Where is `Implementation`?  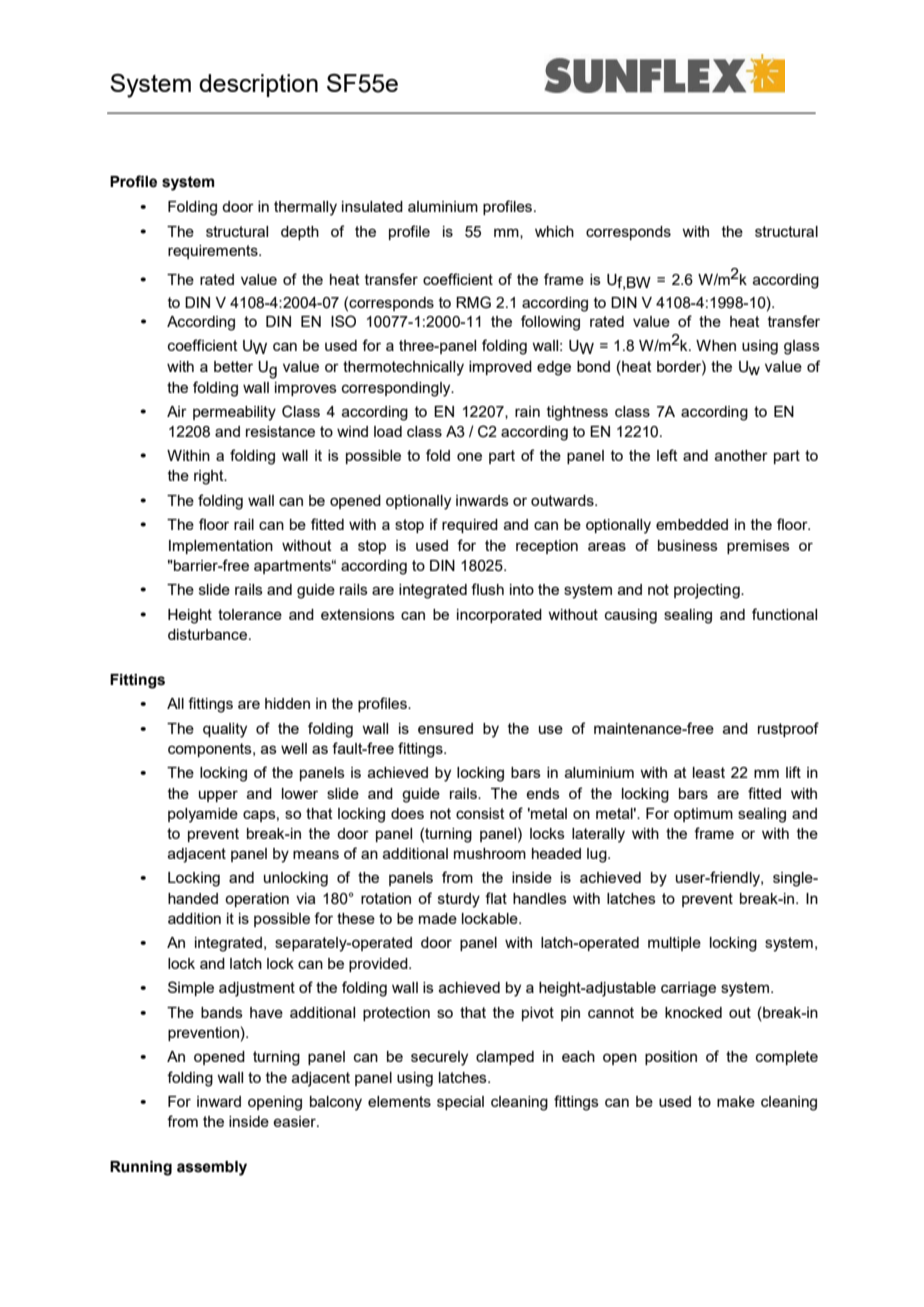
Implementation is located at coordinates (221, 547).
